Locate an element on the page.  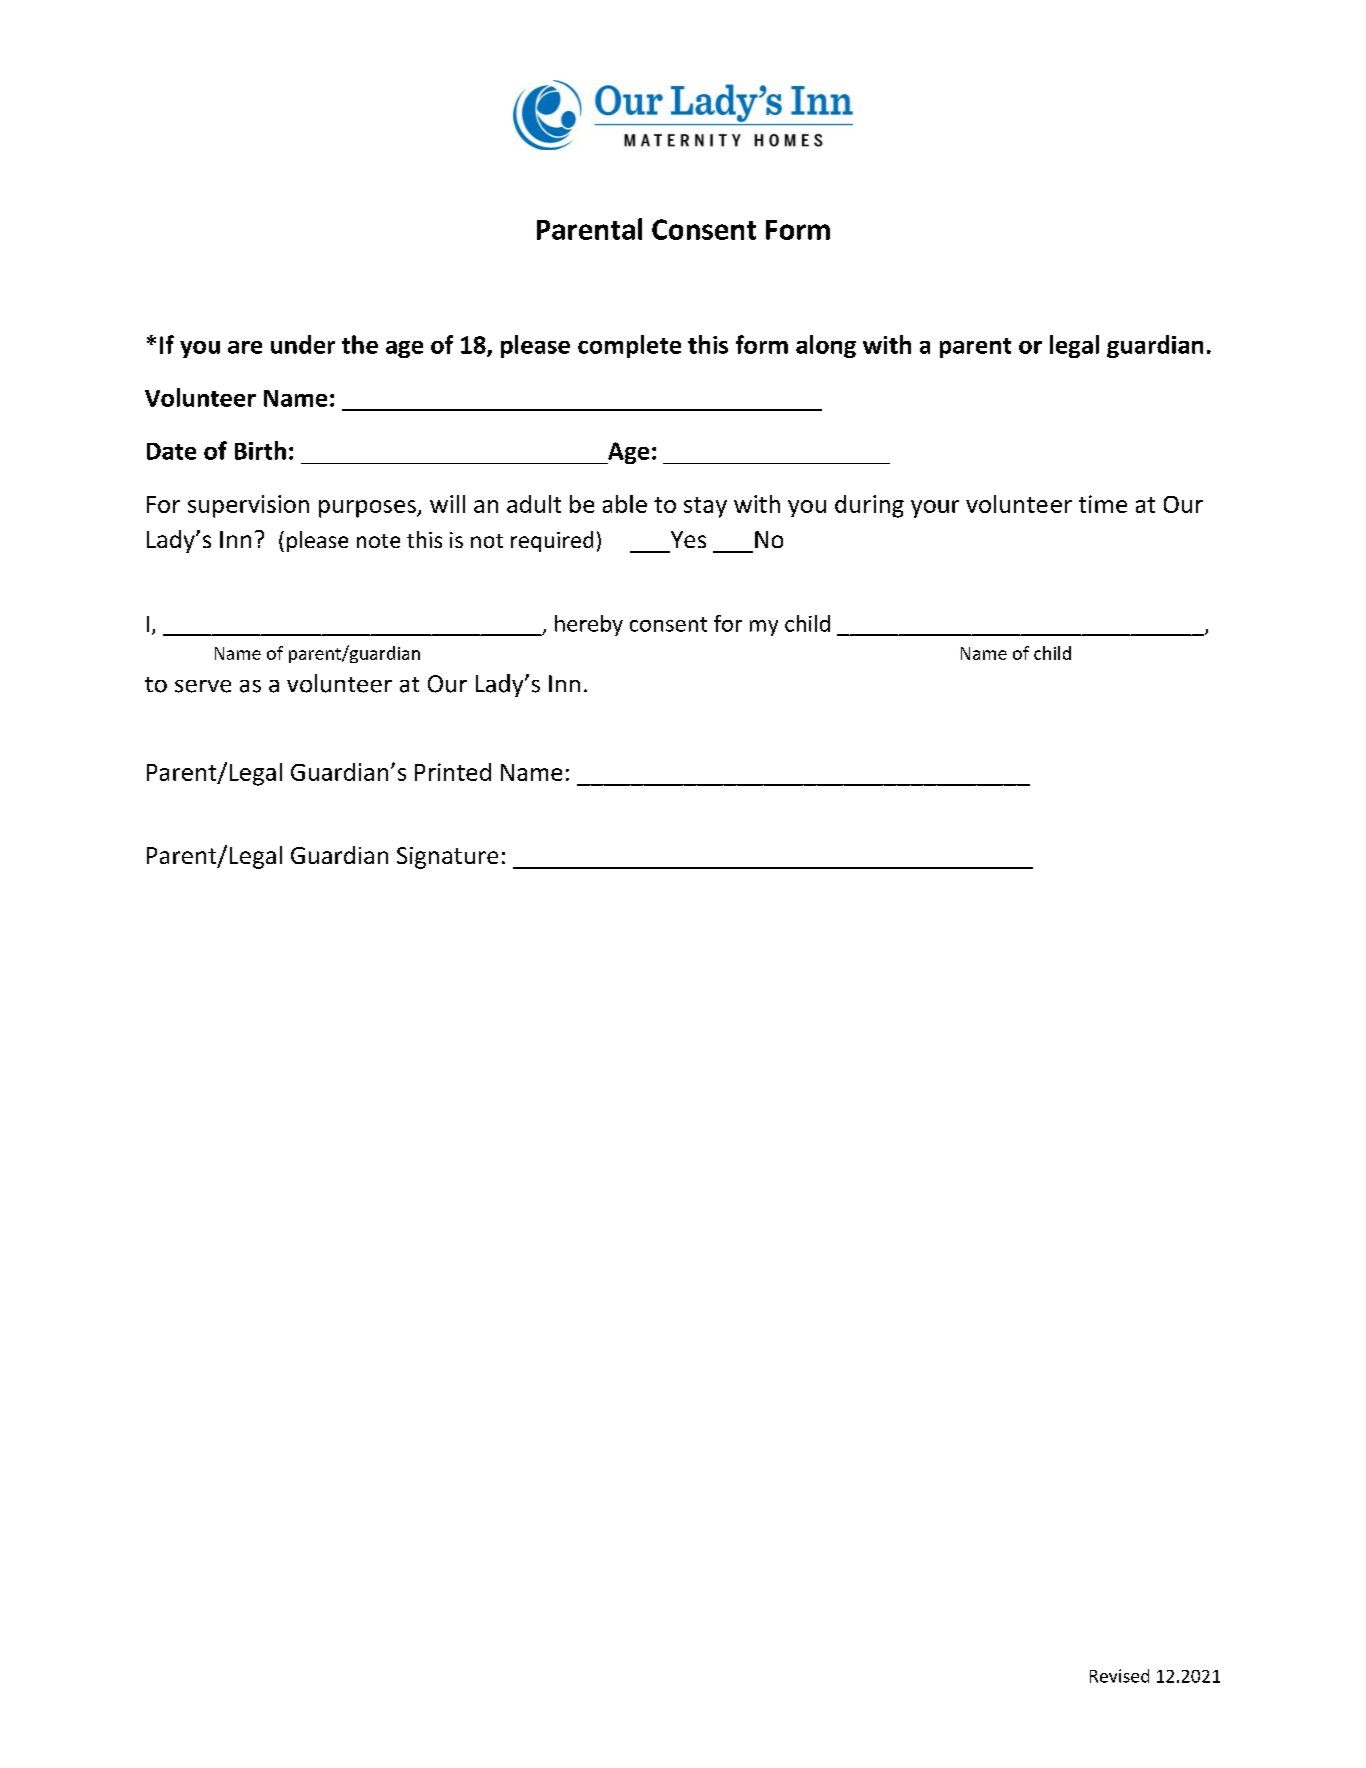
under is located at coordinates (303, 344).
